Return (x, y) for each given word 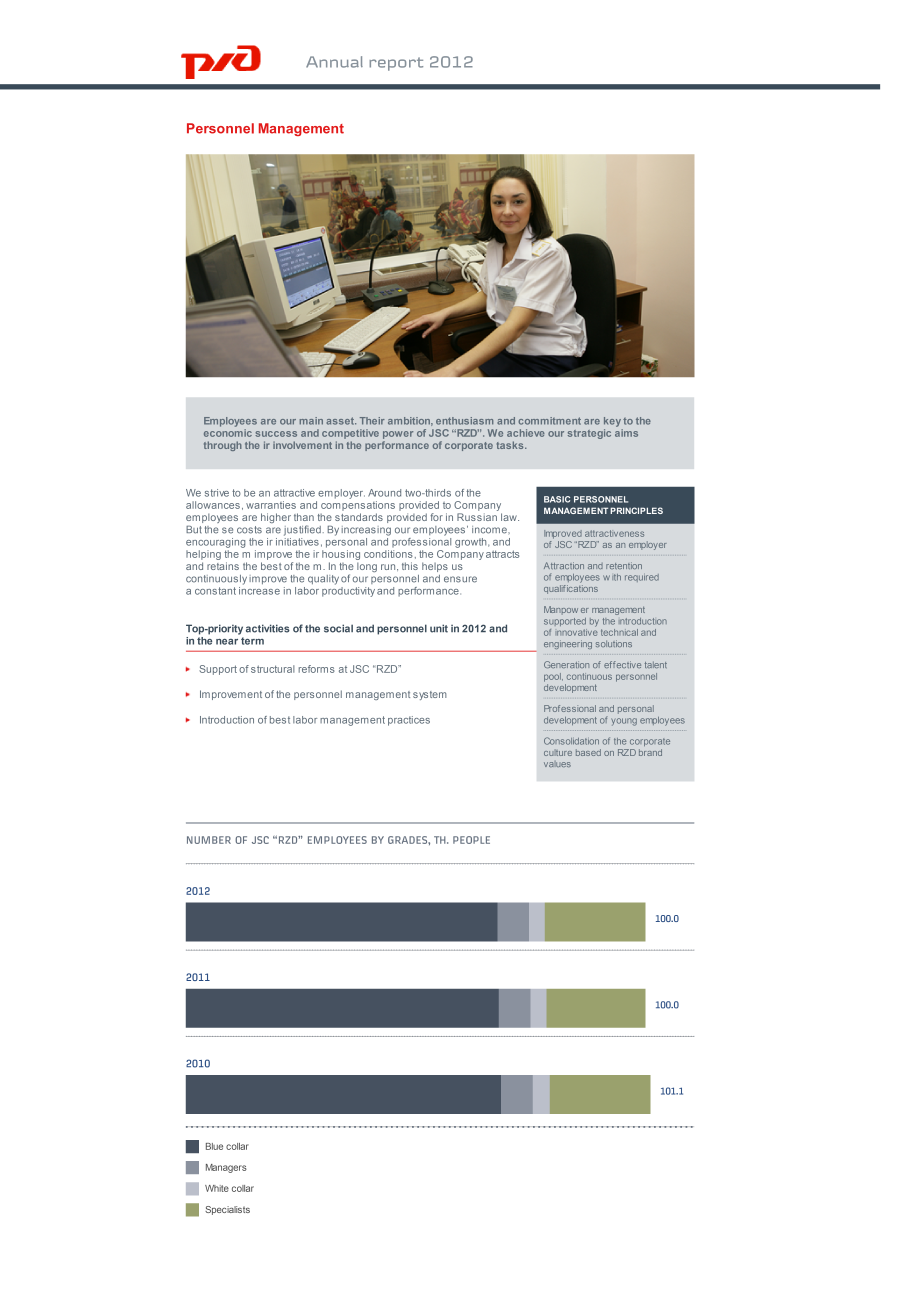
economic (228, 433)
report (396, 64)
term (252, 641)
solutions (614, 643)
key (612, 422)
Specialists (227, 1210)
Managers (226, 1168)
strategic (589, 434)
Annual (334, 62)
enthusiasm (464, 421)
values (557, 764)
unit (439, 628)
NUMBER (209, 840)
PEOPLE (471, 840)
